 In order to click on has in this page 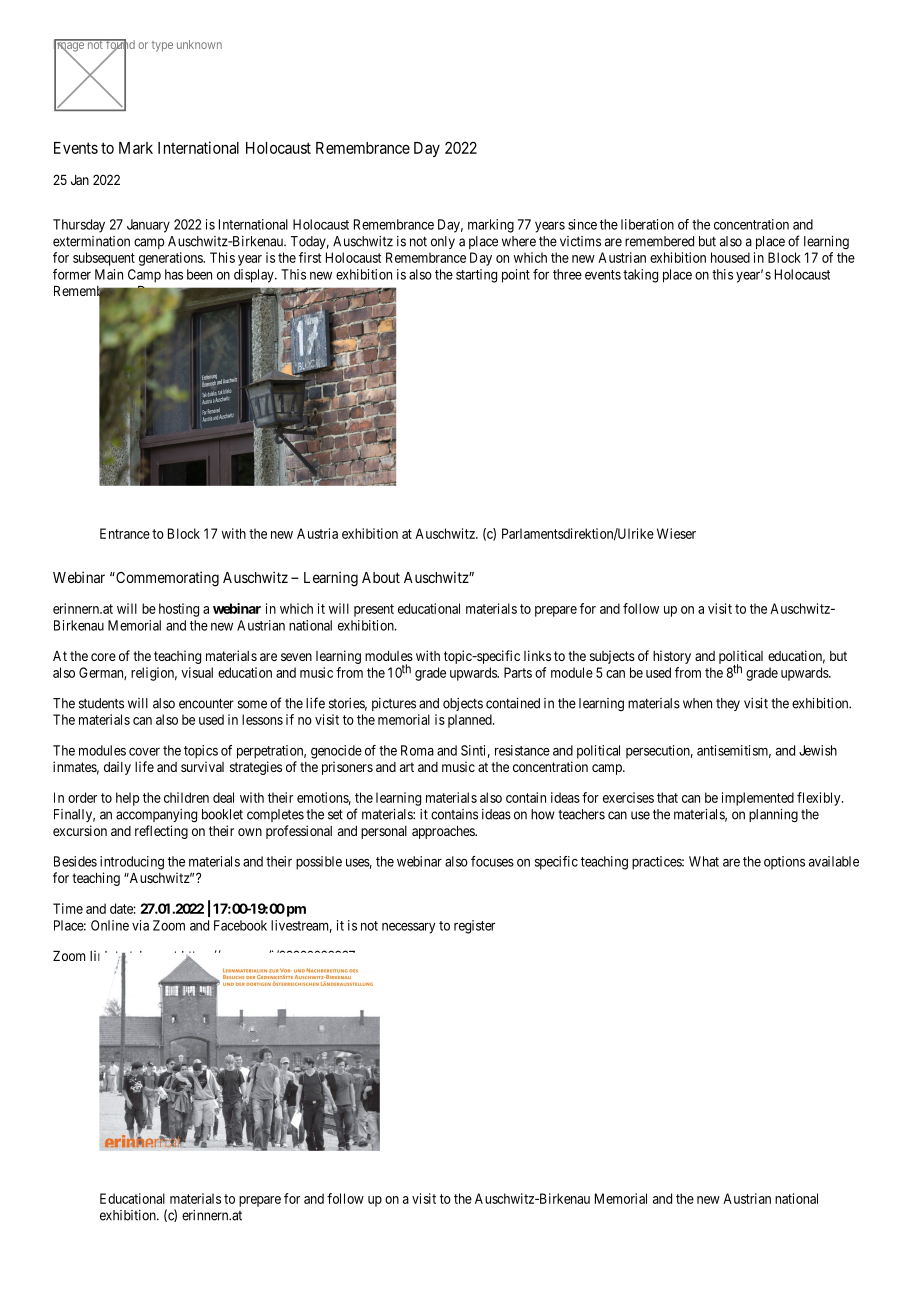, I will do `click(174, 274)`.
